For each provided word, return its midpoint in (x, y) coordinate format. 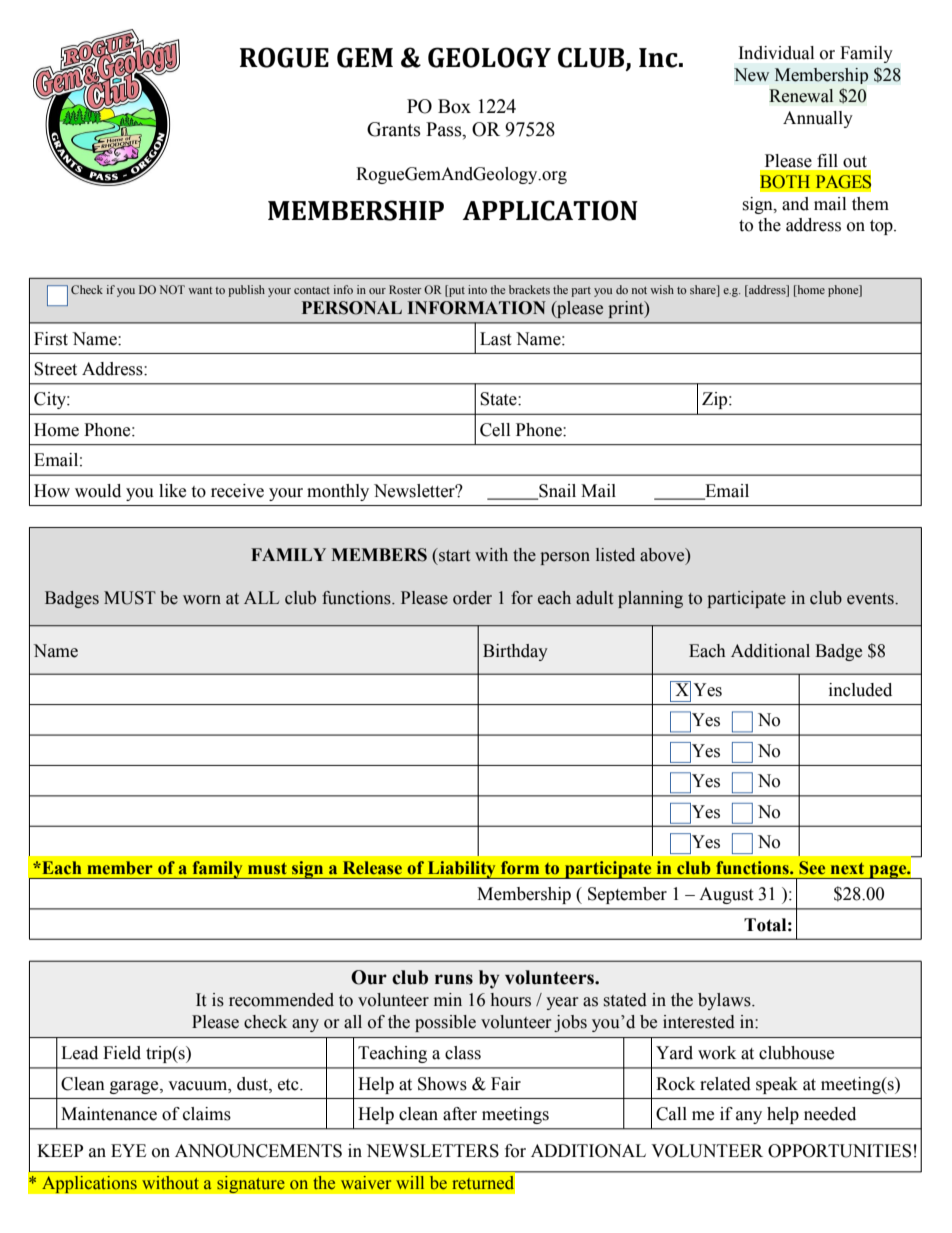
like (172, 491)
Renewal (801, 96)
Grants (394, 129)
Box (454, 106)
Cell (495, 430)
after (460, 1114)
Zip (716, 400)
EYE (128, 1150)
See (812, 867)
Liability (462, 870)
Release (372, 867)
